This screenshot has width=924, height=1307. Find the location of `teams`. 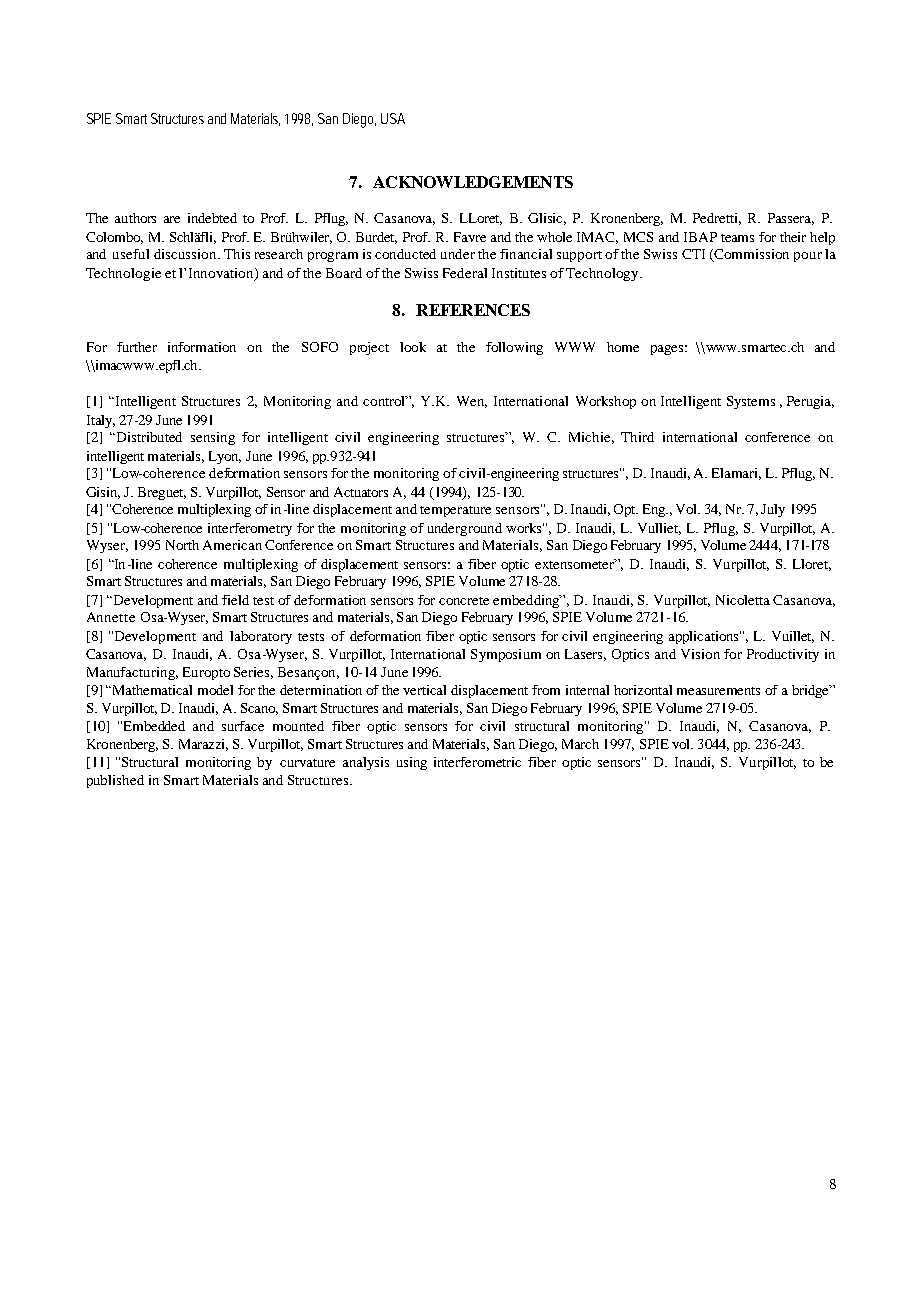

teams is located at coordinates (737, 238).
